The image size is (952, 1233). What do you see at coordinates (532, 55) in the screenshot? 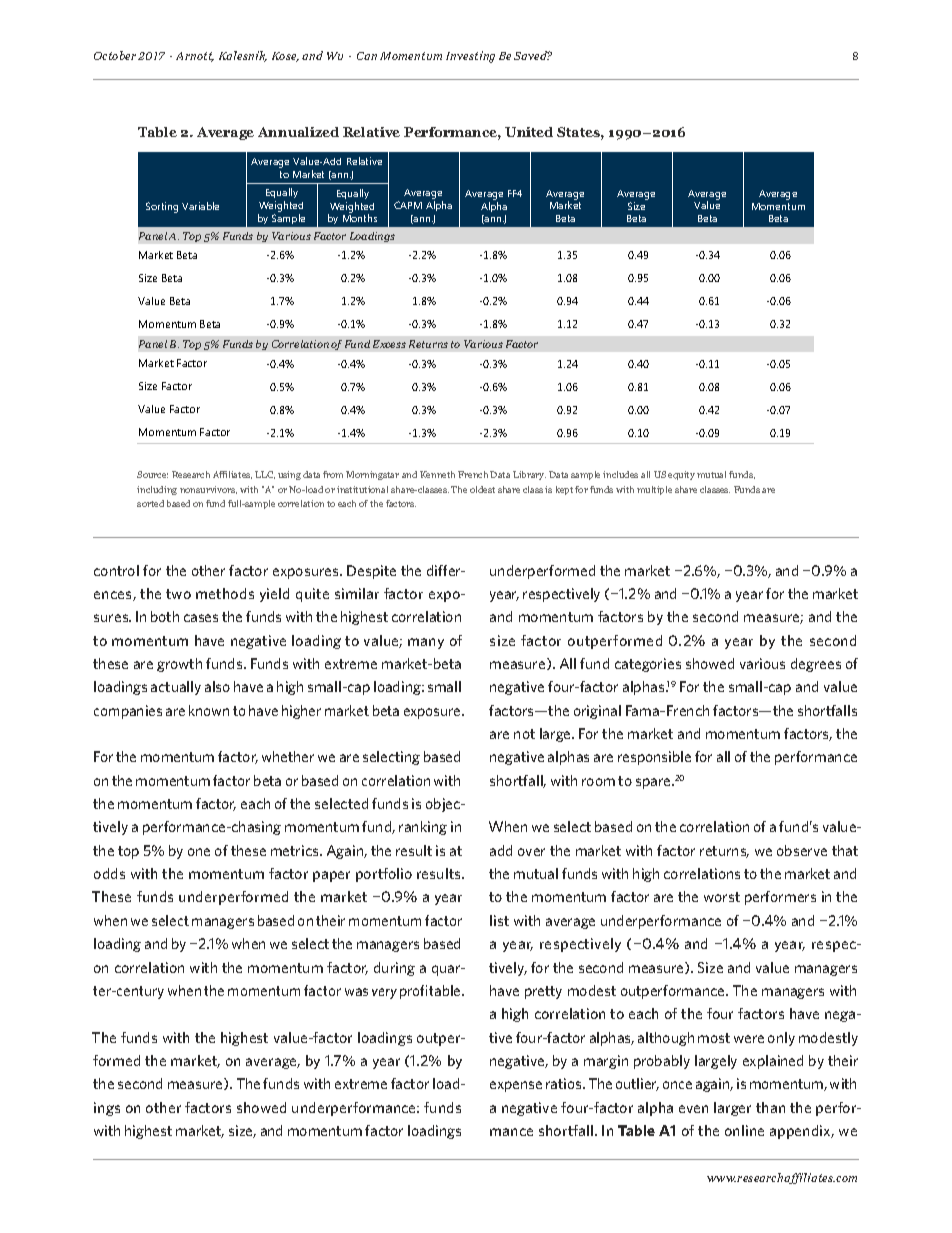
I see `Saved` at bounding box center [532, 55].
